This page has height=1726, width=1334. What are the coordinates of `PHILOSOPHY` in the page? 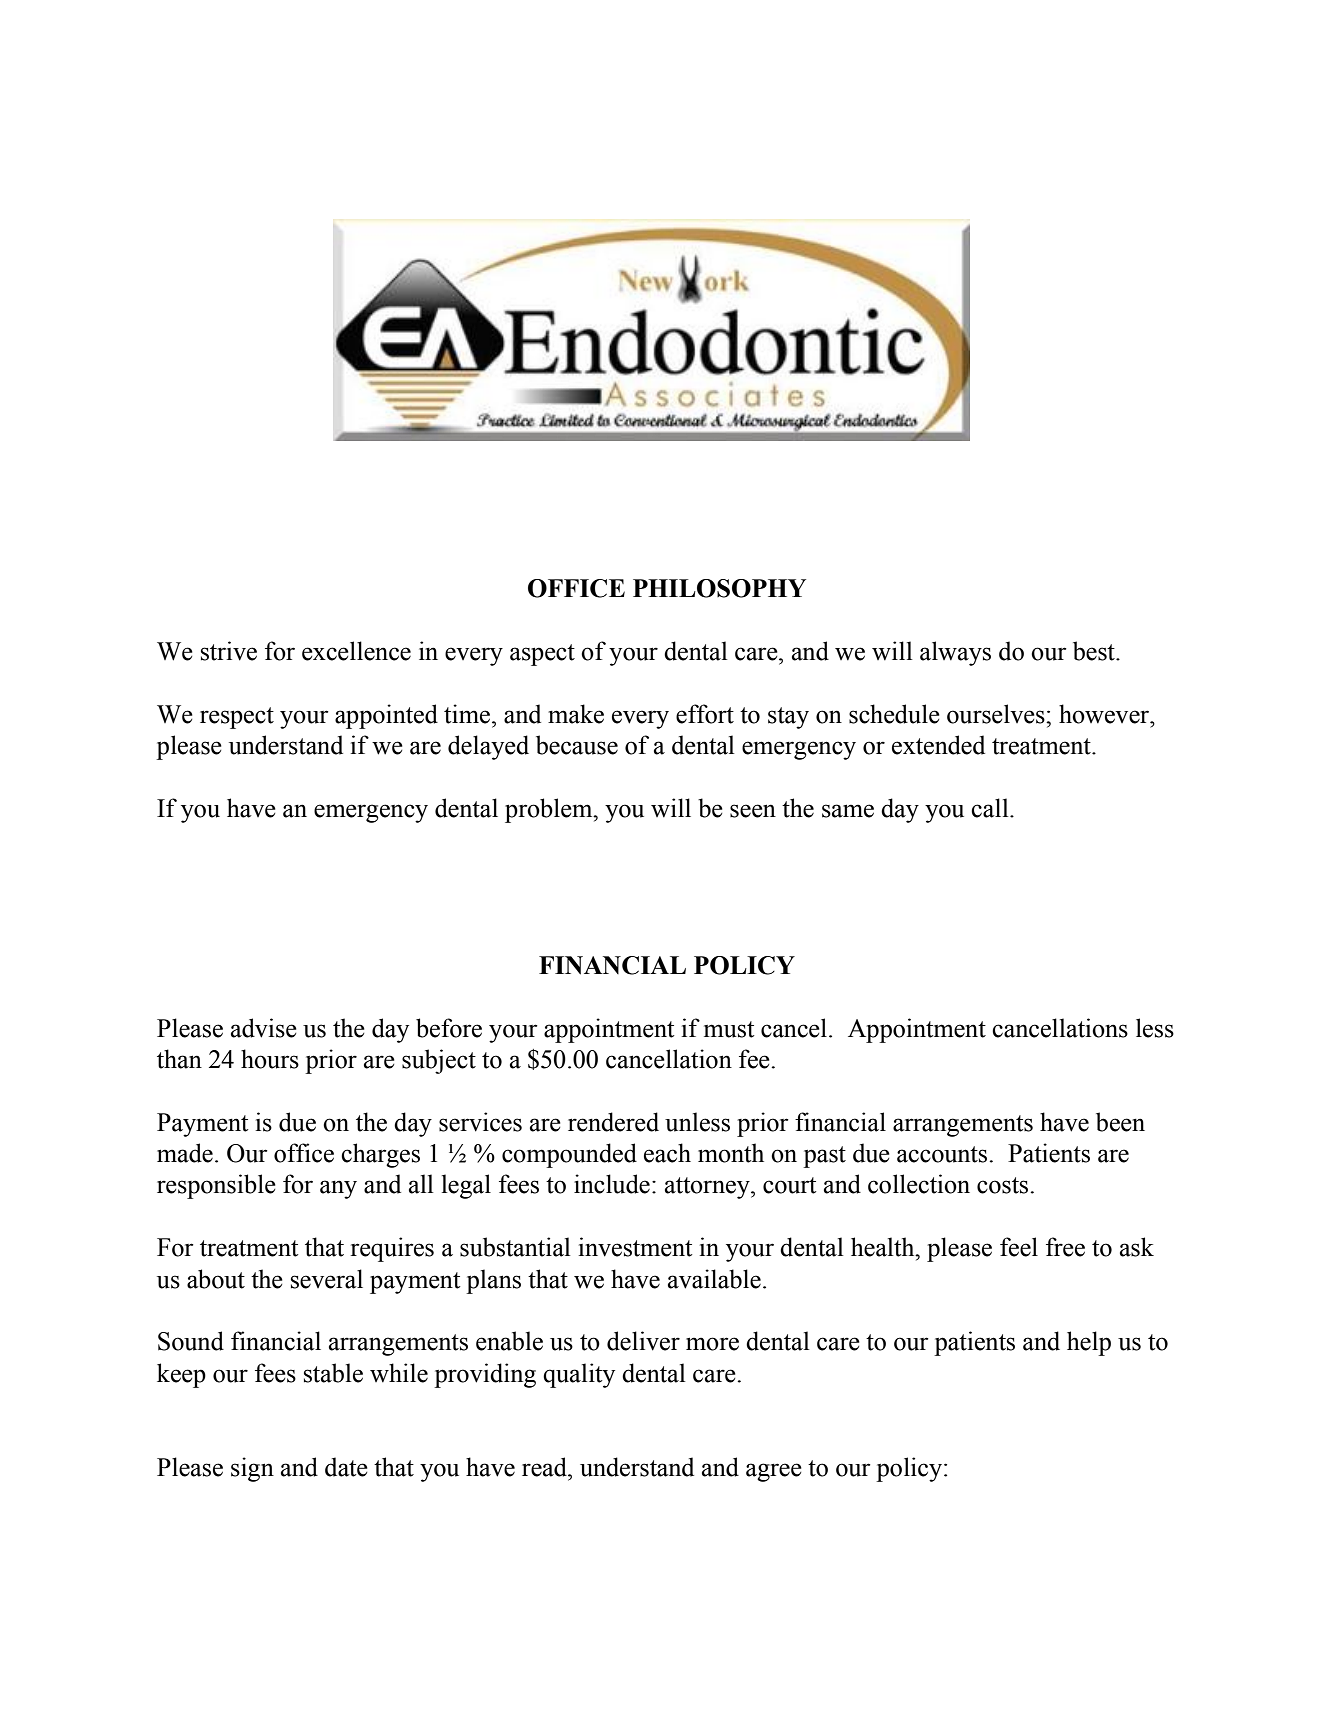 It's located at (719, 588).
